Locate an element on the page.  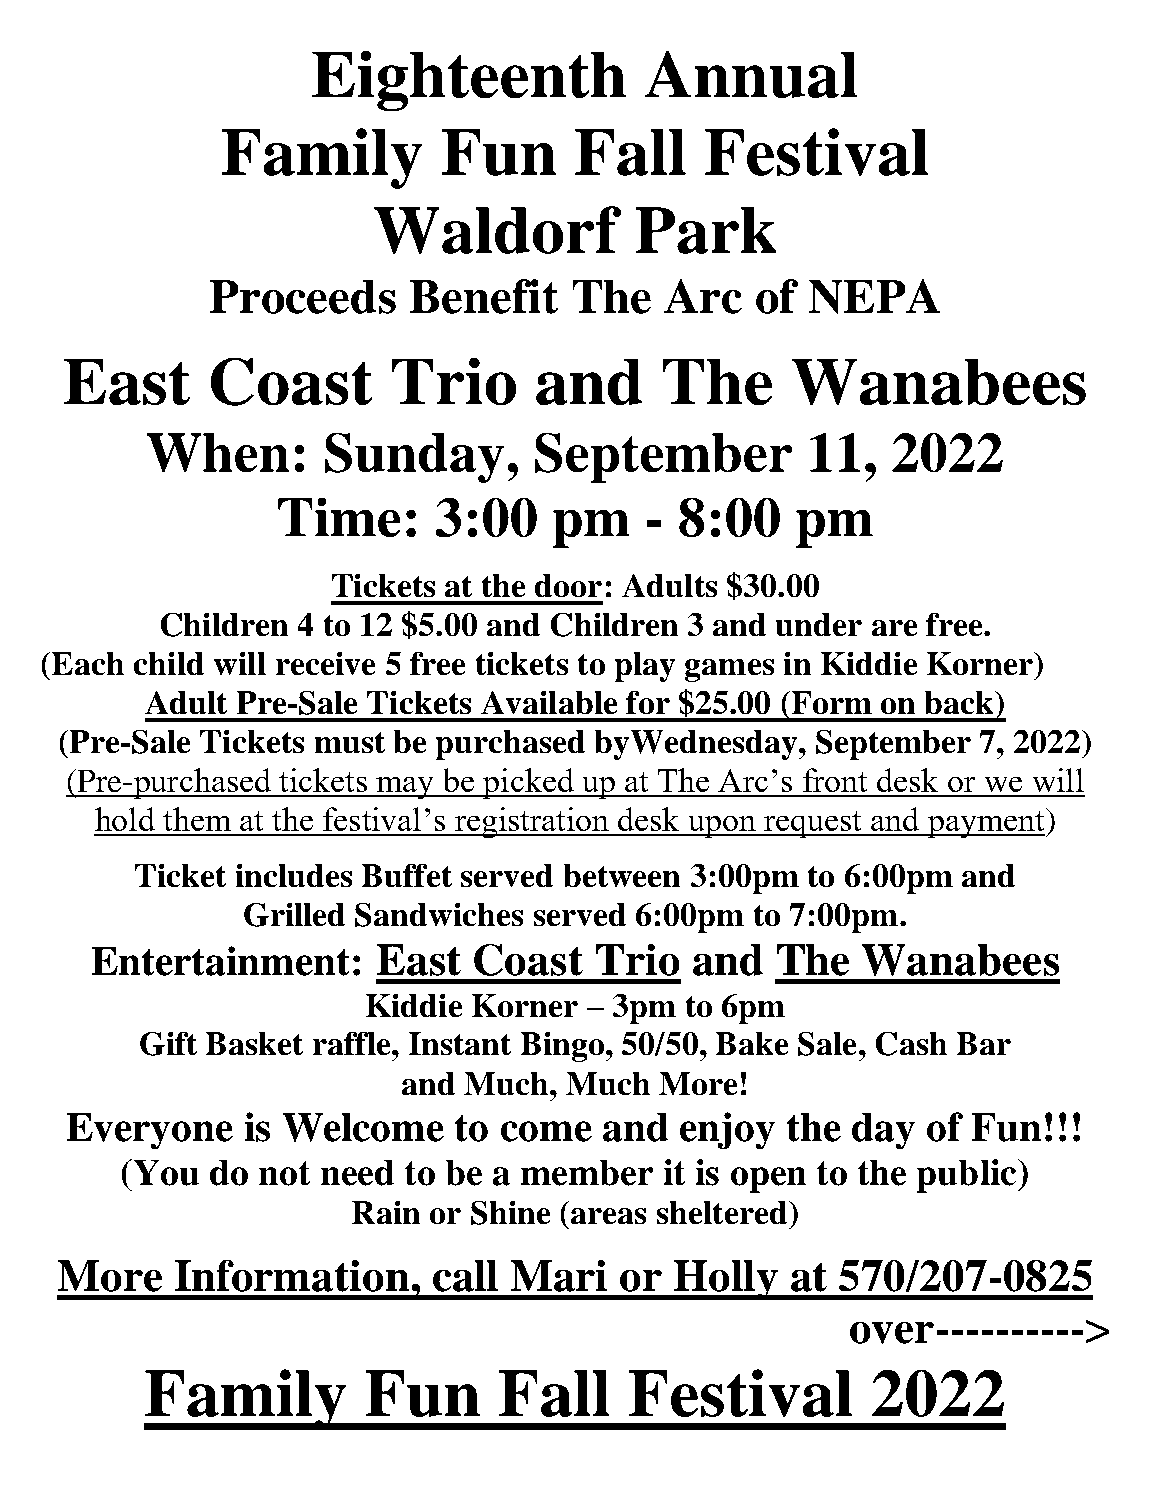
over is located at coordinates (892, 1333).
